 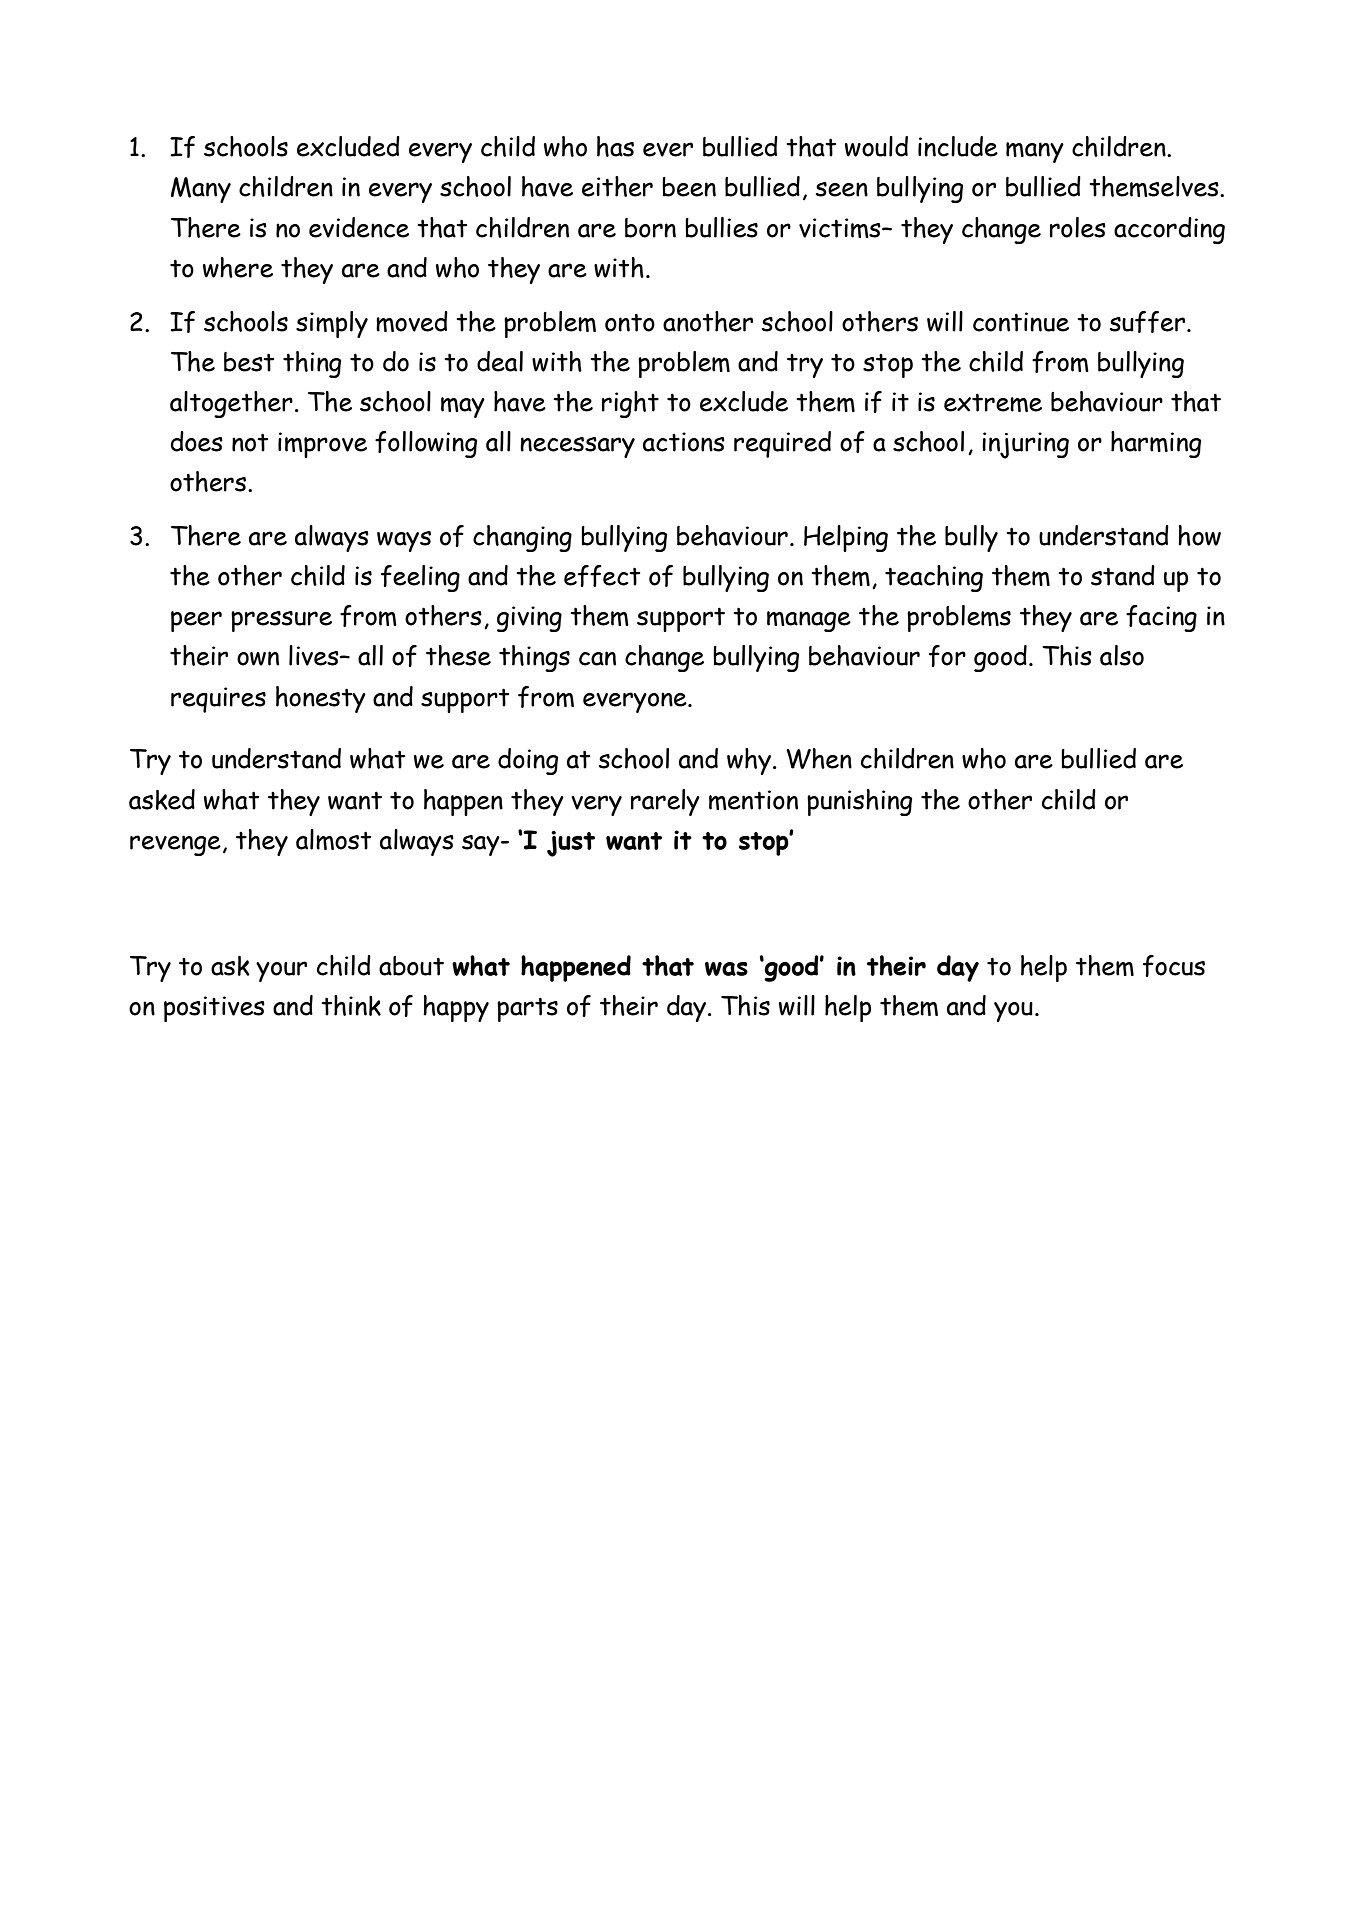 I want to click on your, so click(x=281, y=971).
